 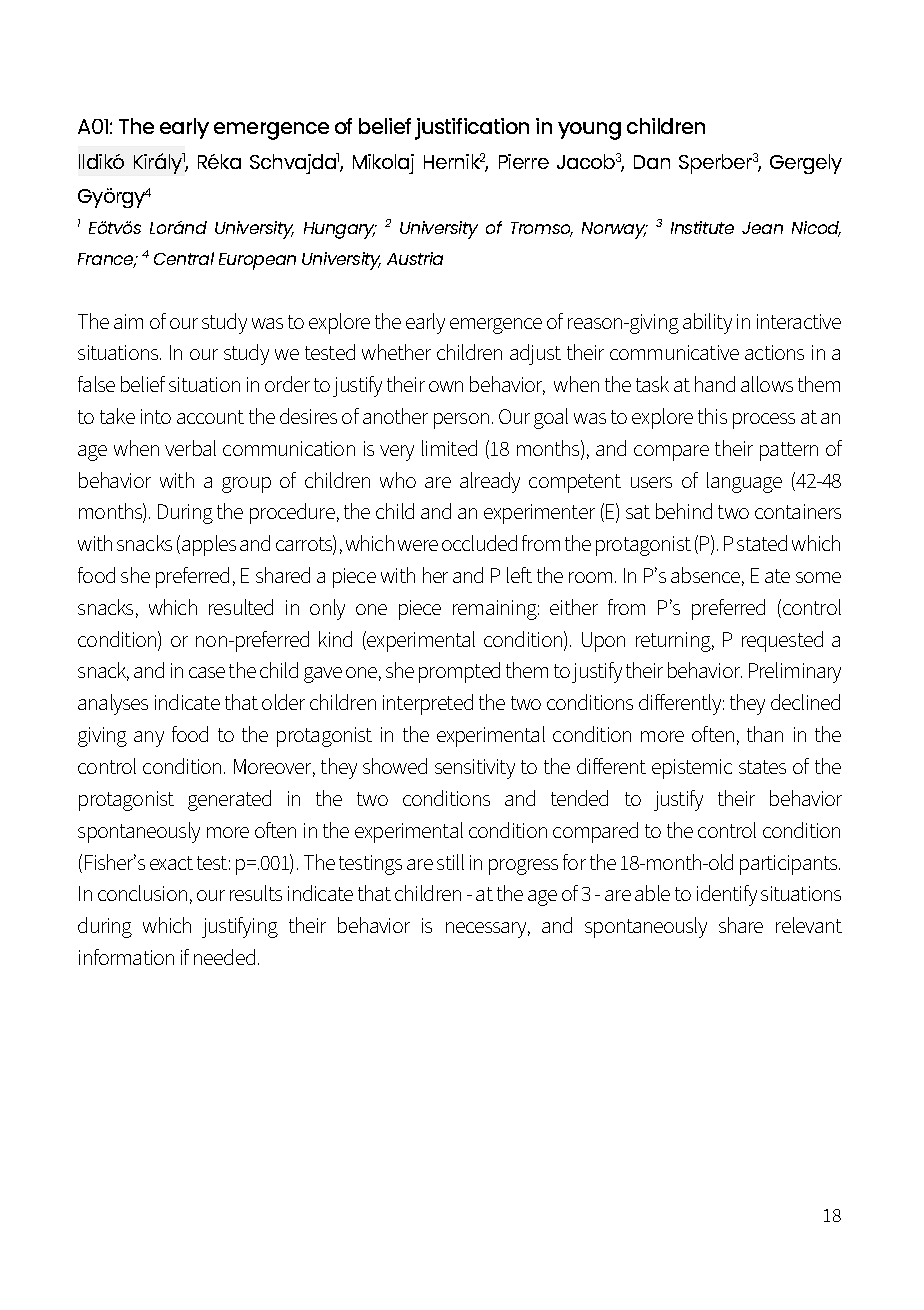 What do you see at coordinates (479, 543) in the screenshot?
I see `occluded` at bounding box center [479, 543].
